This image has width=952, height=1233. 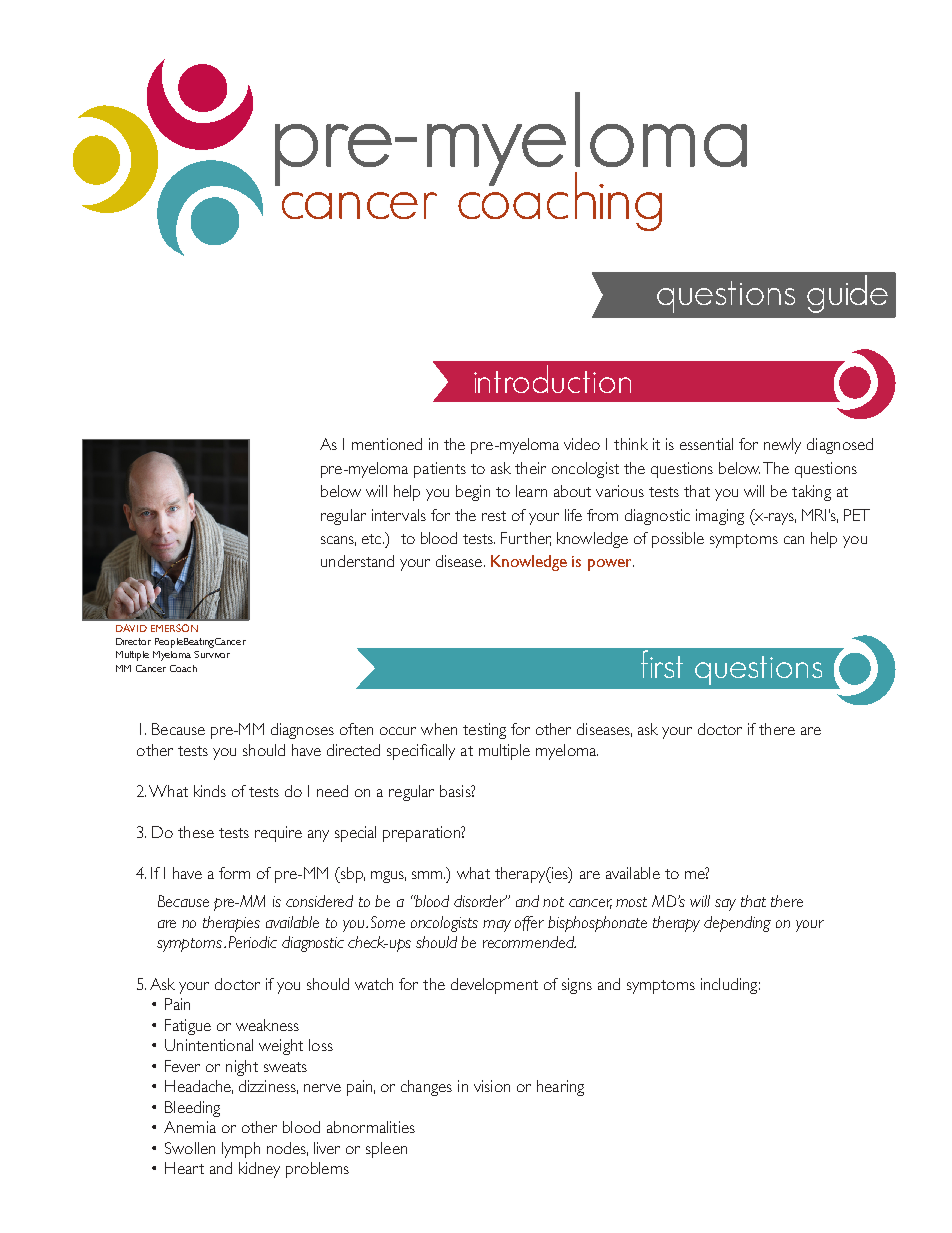 I want to click on diagnoses, so click(x=302, y=731).
